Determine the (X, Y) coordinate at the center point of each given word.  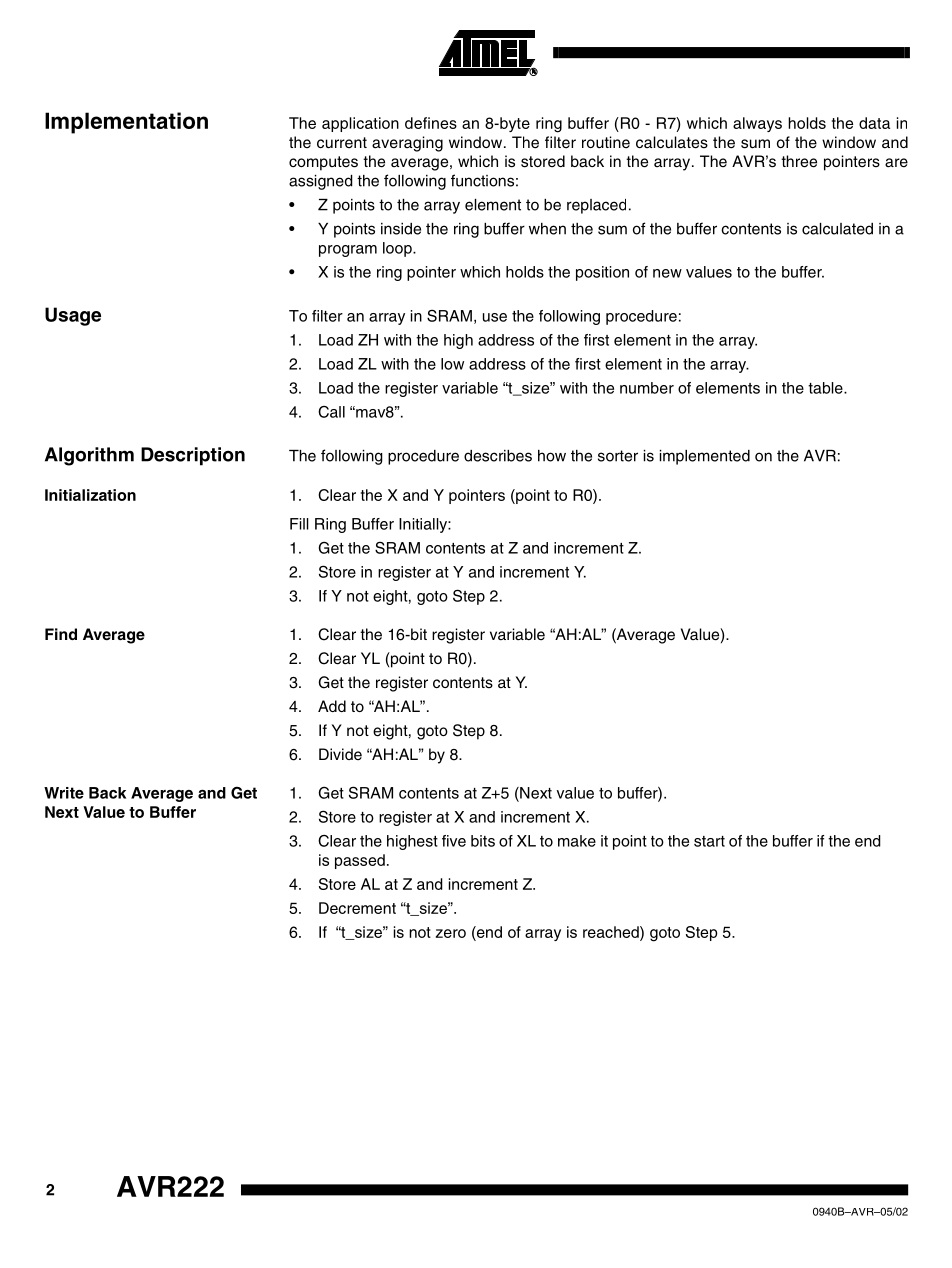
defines (431, 123)
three (799, 161)
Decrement (357, 908)
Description (193, 456)
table (826, 388)
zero (451, 933)
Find (61, 634)
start (709, 841)
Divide (340, 754)
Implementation (126, 123)
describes (498, 456)
